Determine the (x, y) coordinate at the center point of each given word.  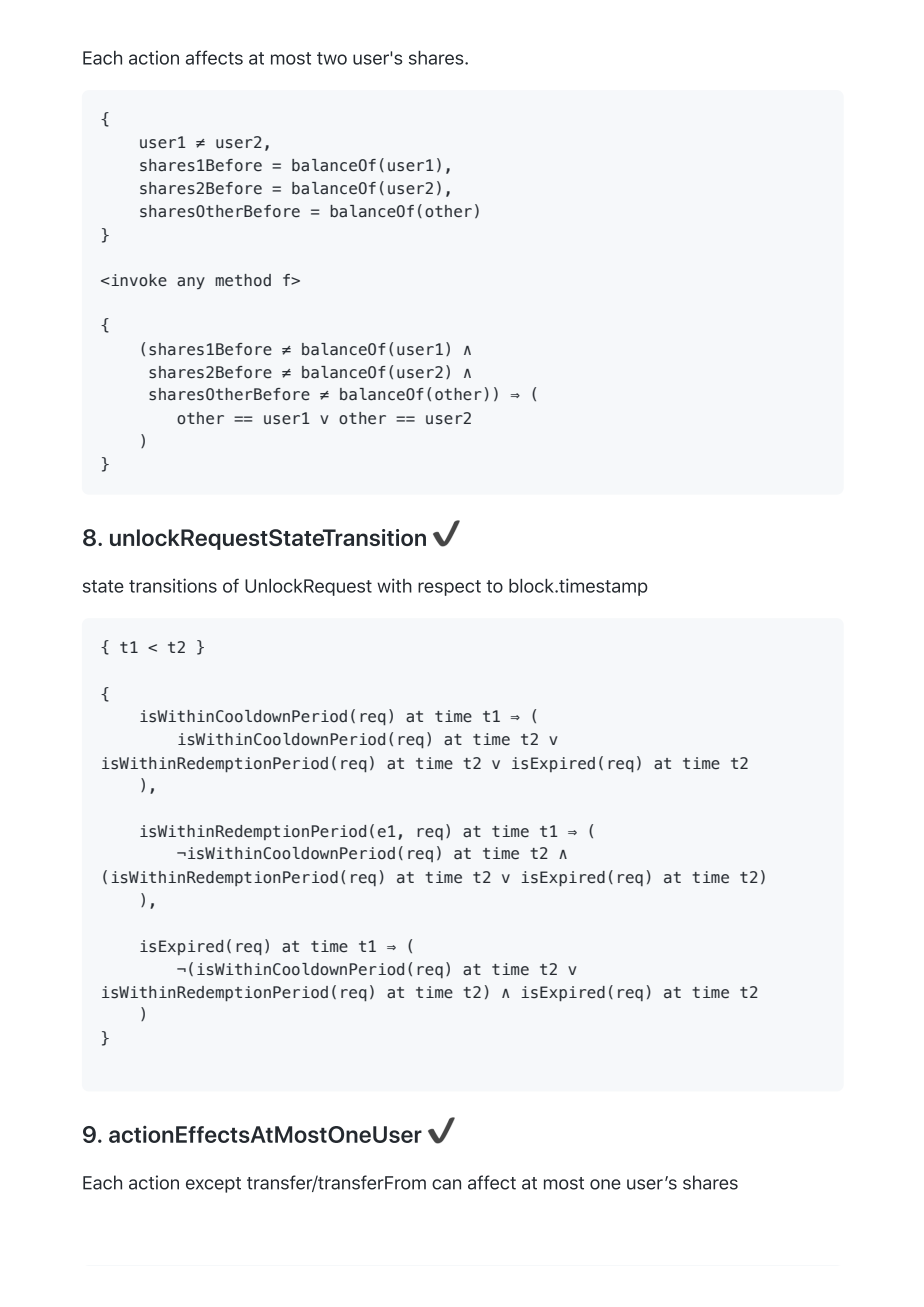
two (332, 58)
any (191, 283)
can (446, 1184)
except (213, 1185)
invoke (138, 280)
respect (449, 588)
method (243, 280)
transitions (173, 585)
